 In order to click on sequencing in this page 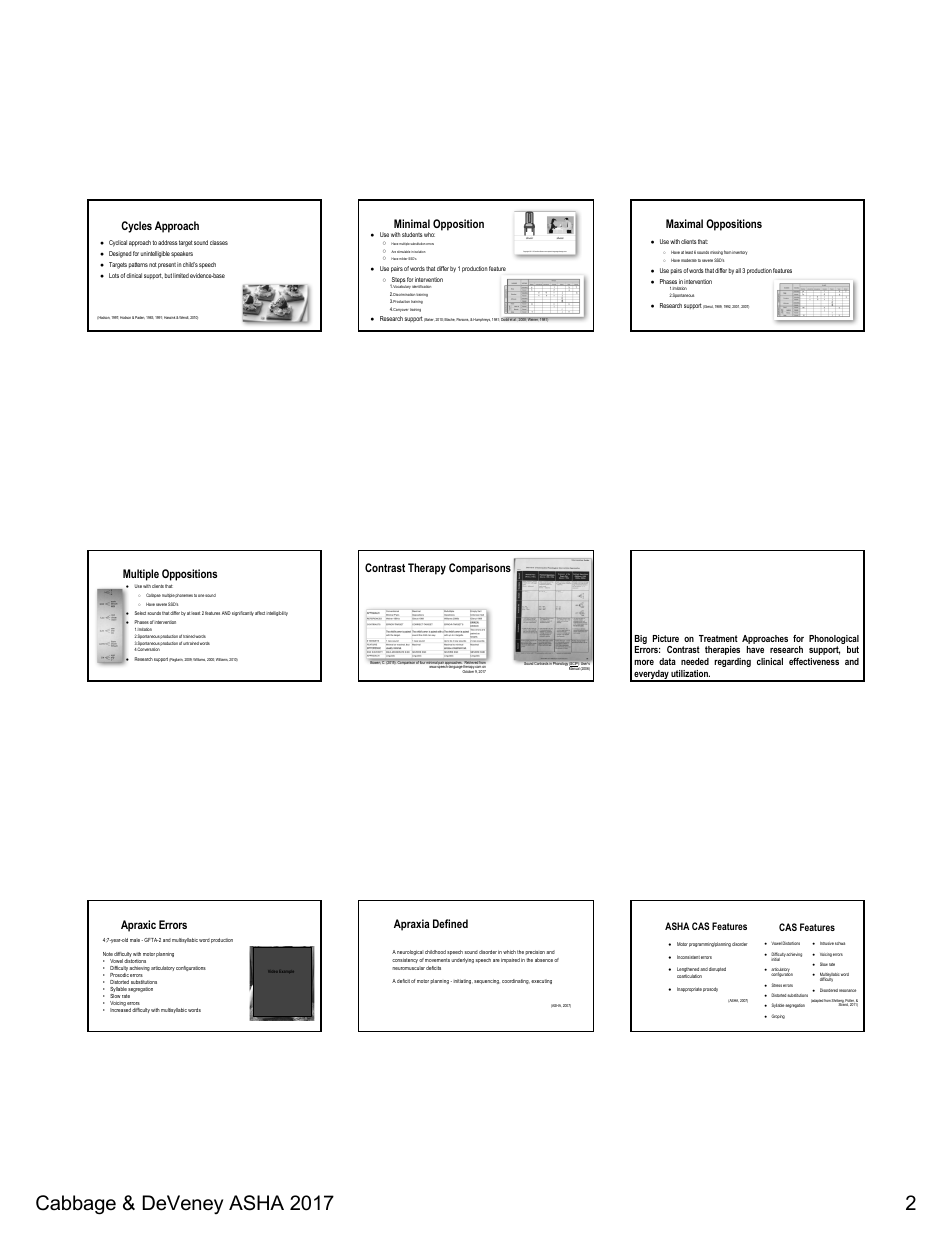, I will do `click(486, 981)`.
